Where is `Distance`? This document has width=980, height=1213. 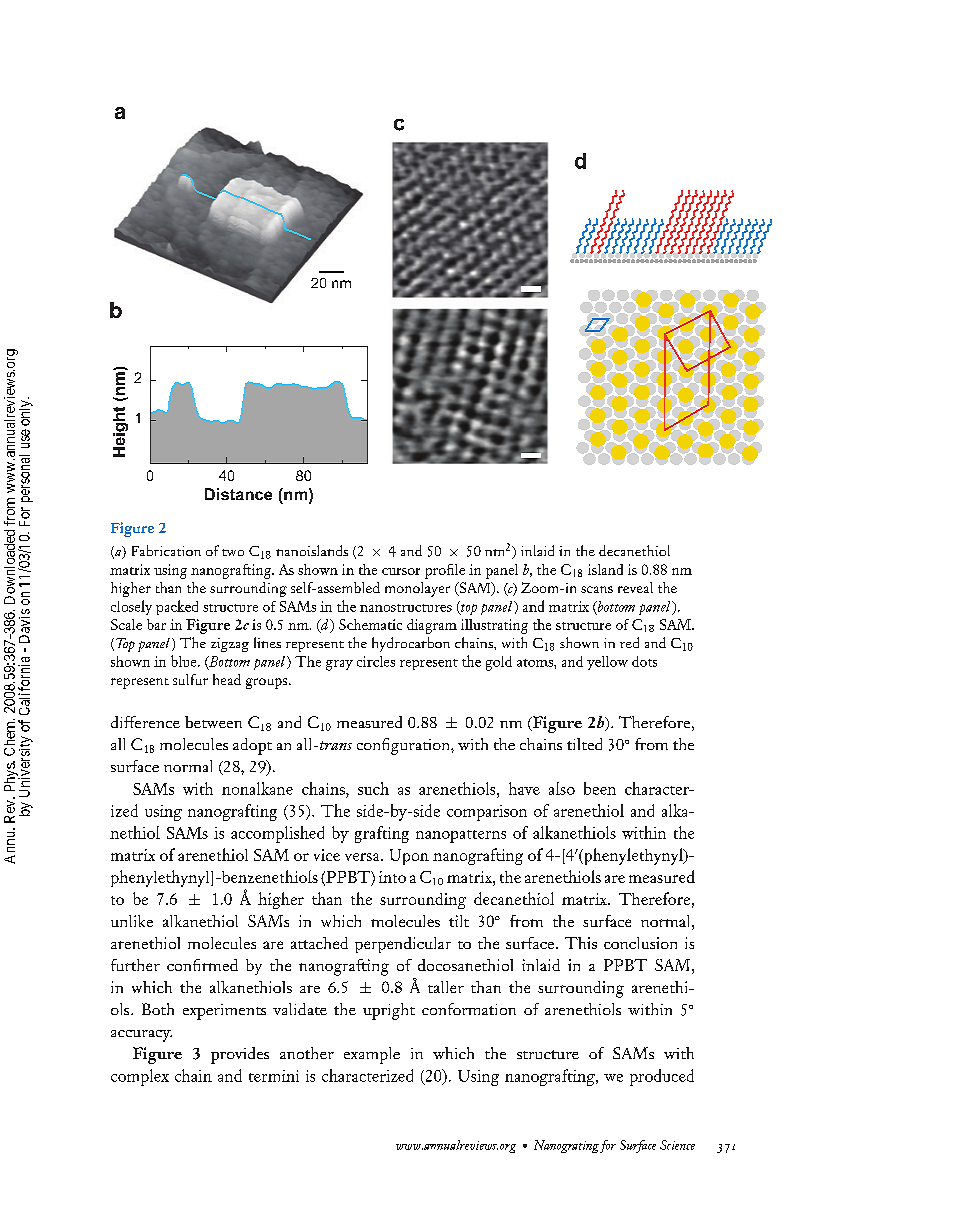
Distance is located at coordinates (238, 494).
